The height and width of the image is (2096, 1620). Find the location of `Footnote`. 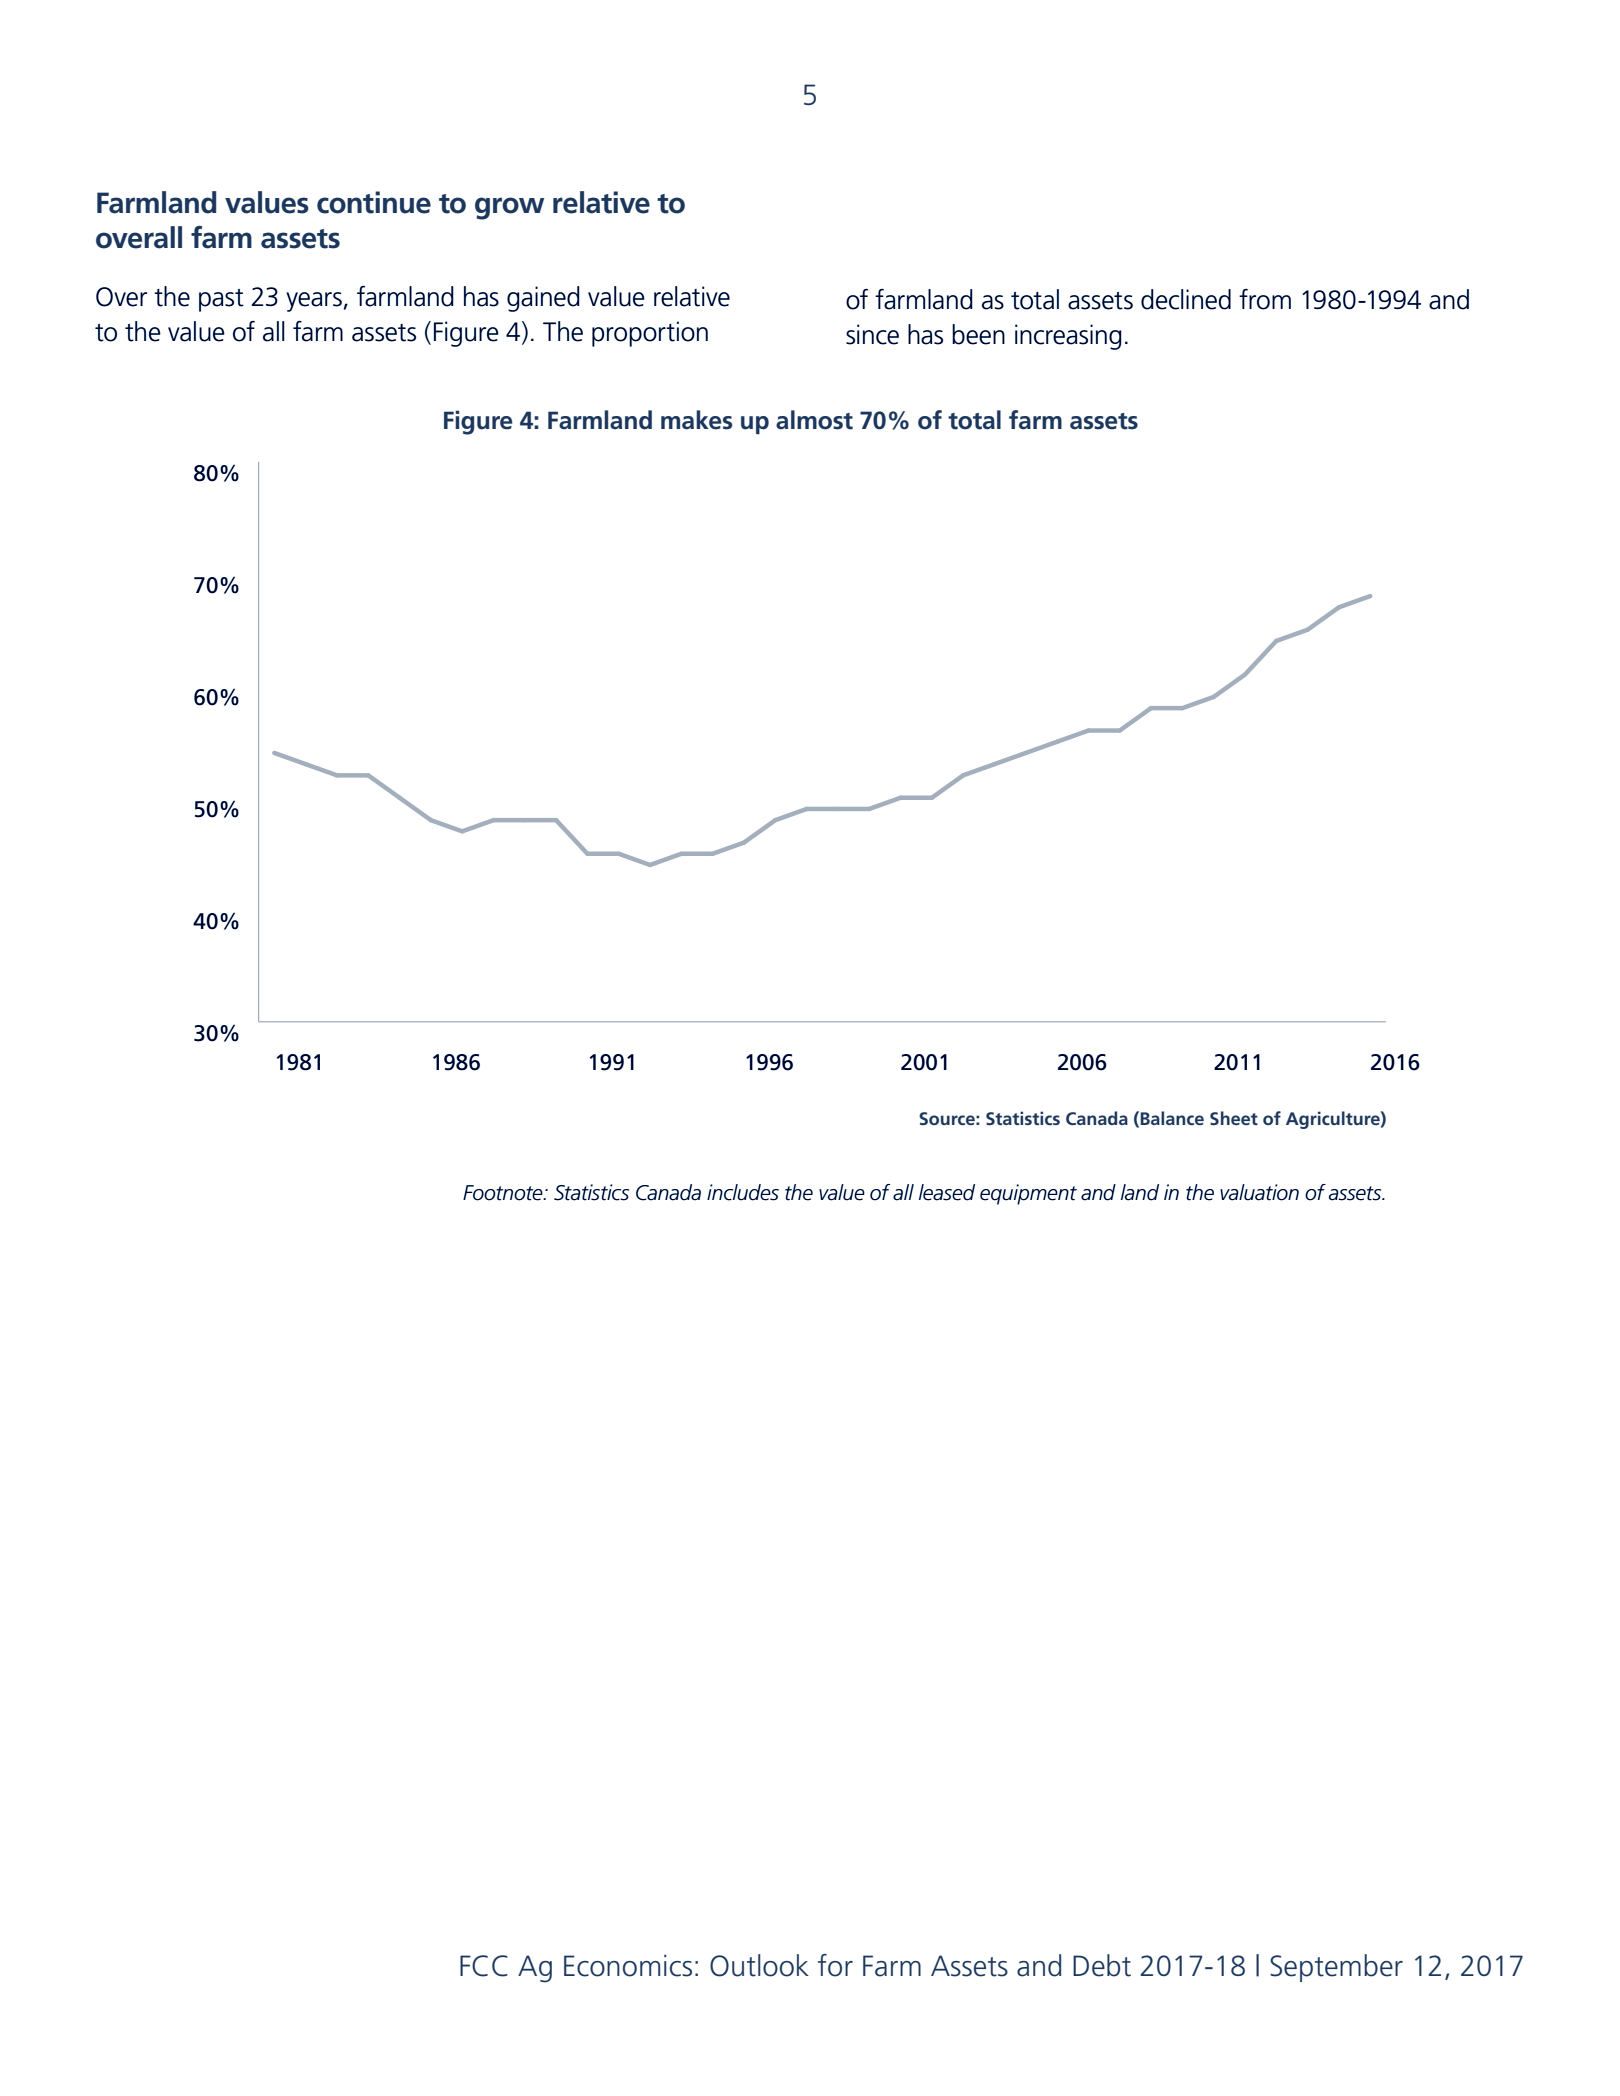

Footnote is located at coordinates (504, 1193).
